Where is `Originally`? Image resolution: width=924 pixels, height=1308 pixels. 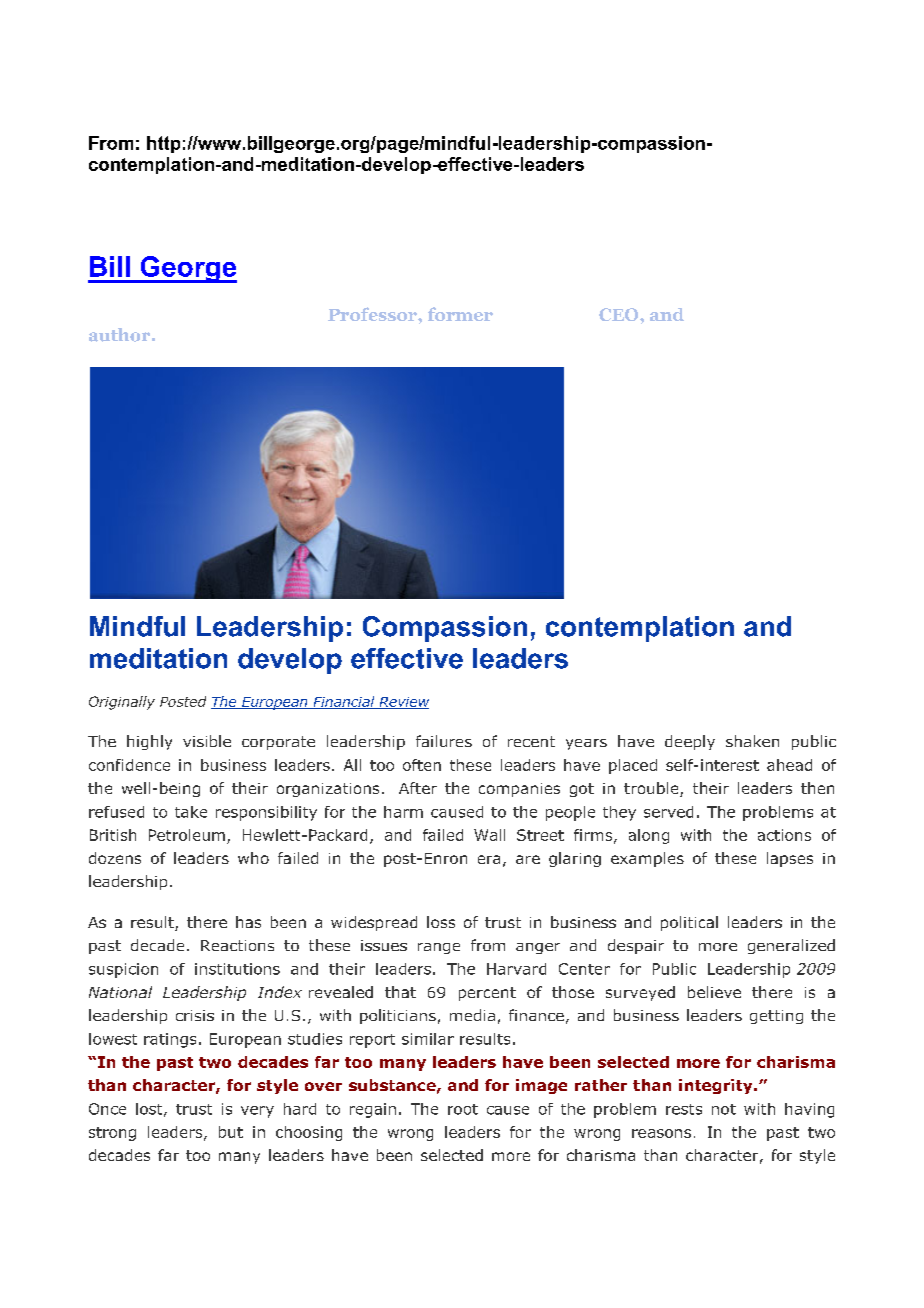 Originally is located at coordinates (122, 703).
